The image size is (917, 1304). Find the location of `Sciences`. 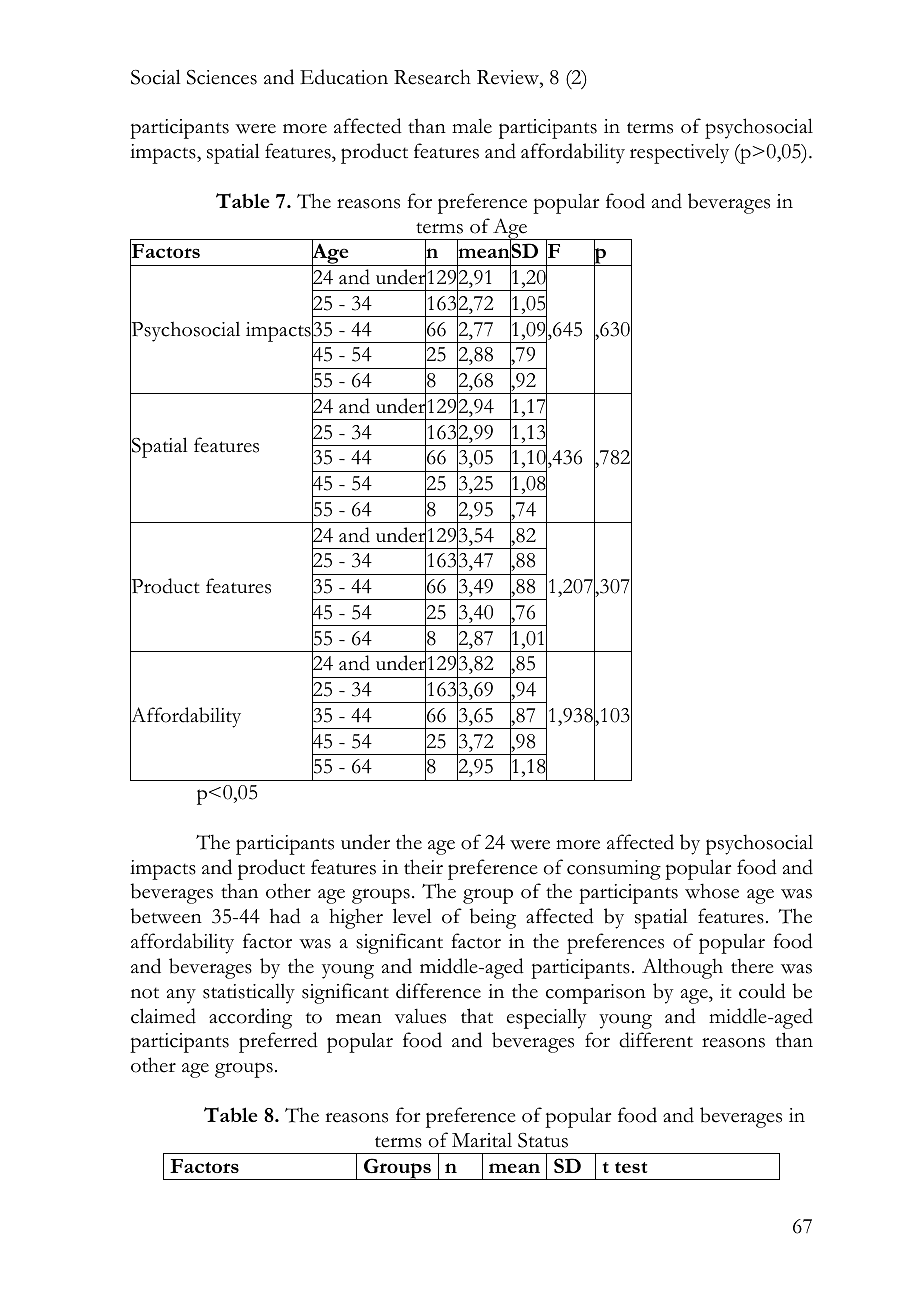

Sciences is located at coordinates (222, 77).
